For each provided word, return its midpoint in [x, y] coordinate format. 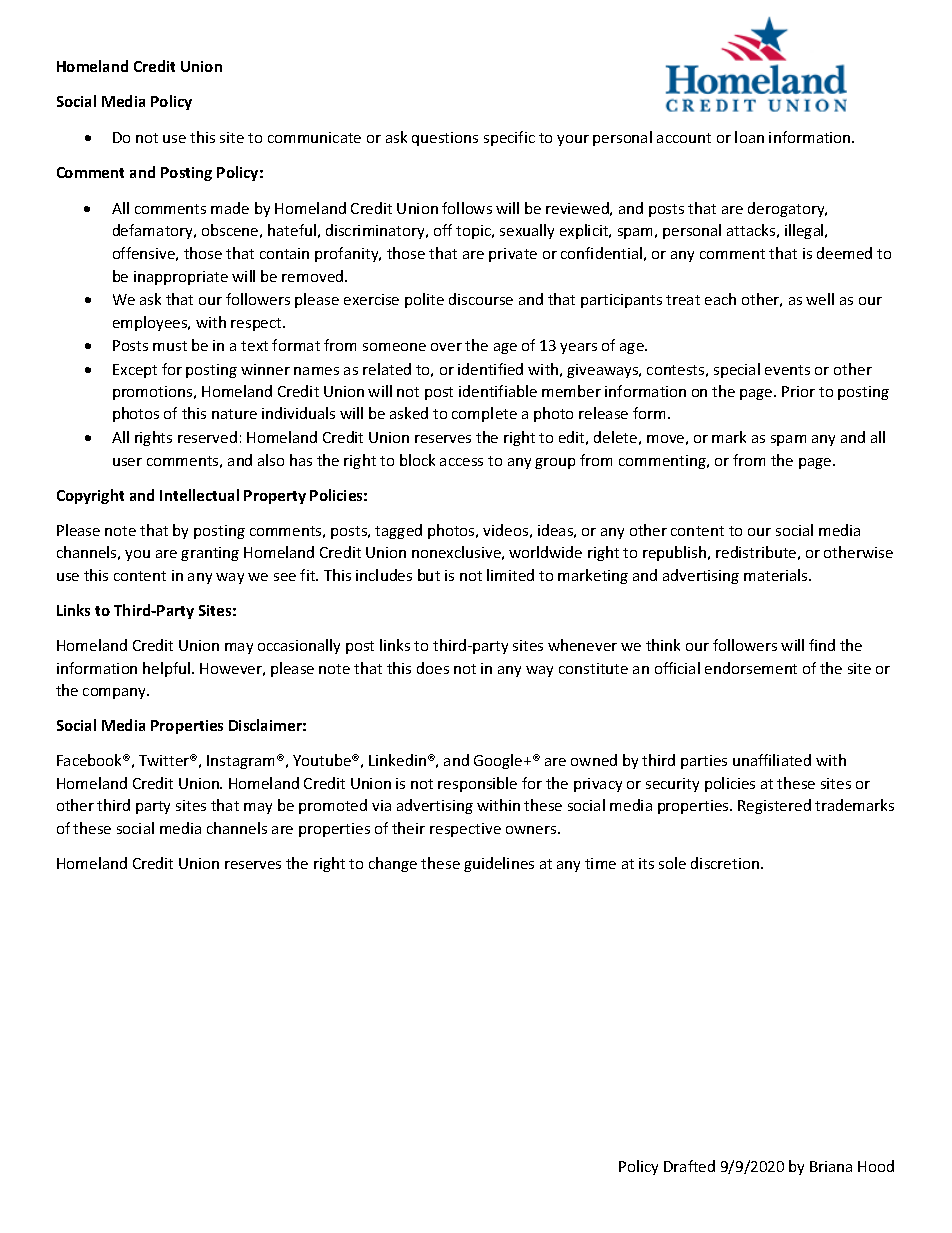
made [230, 208]
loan [749, 137]
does [433, 668]
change [393, 864]
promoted [333, 806]
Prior [798, 391]
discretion [725, 863]
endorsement [751, 668]
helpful [168, 669]
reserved [207, 437]
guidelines [499, 864]
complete [484, 414]
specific [509, 138]
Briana [831, 1166]
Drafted [689, 1166]
